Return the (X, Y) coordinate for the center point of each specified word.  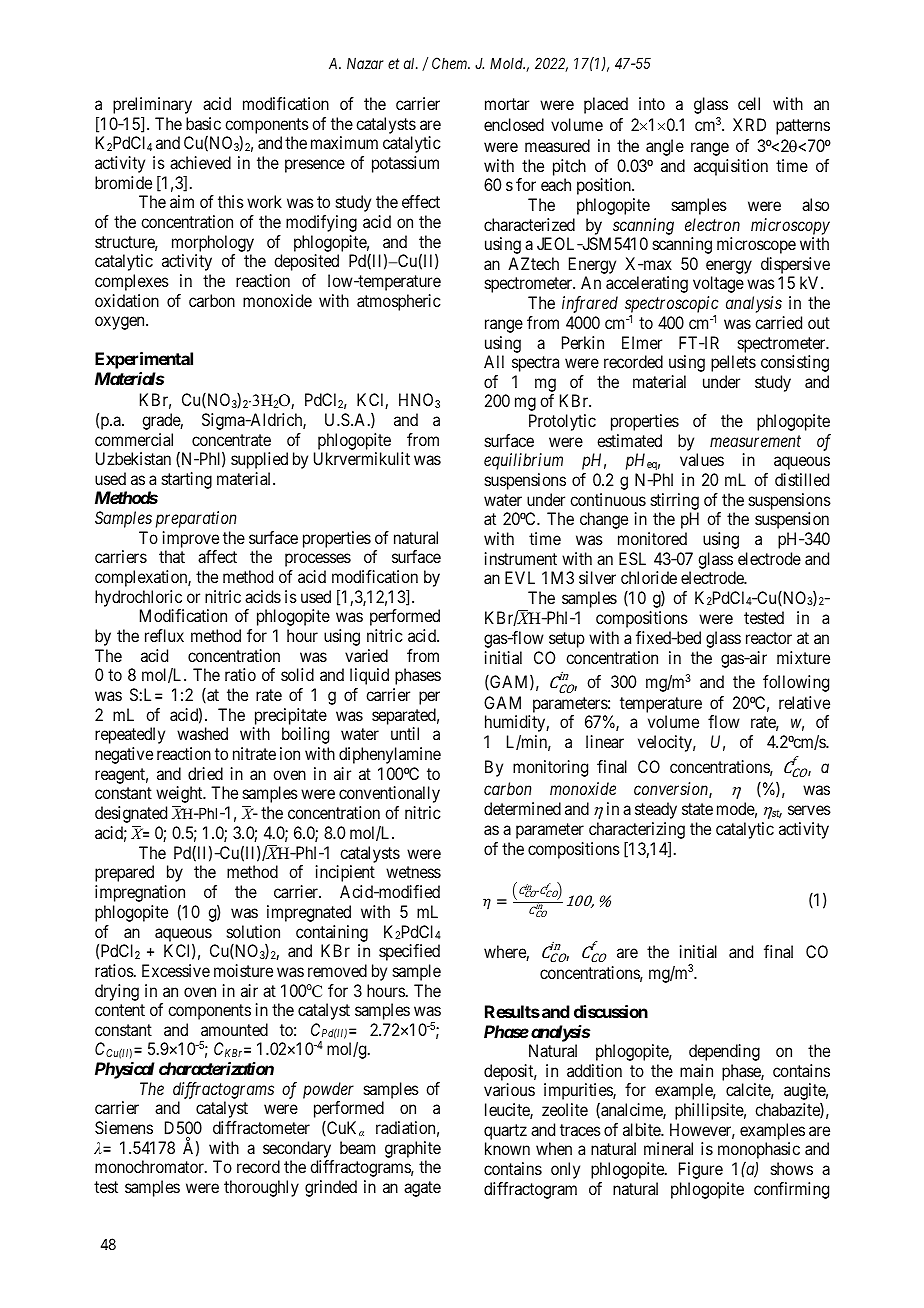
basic (203, 123)
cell (749, 103)
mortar (507, 104)
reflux (164, 635)
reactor (769, 638)
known (507, 1148)
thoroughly (261, 1188)
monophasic (759, 1152)
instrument (521, 558)
